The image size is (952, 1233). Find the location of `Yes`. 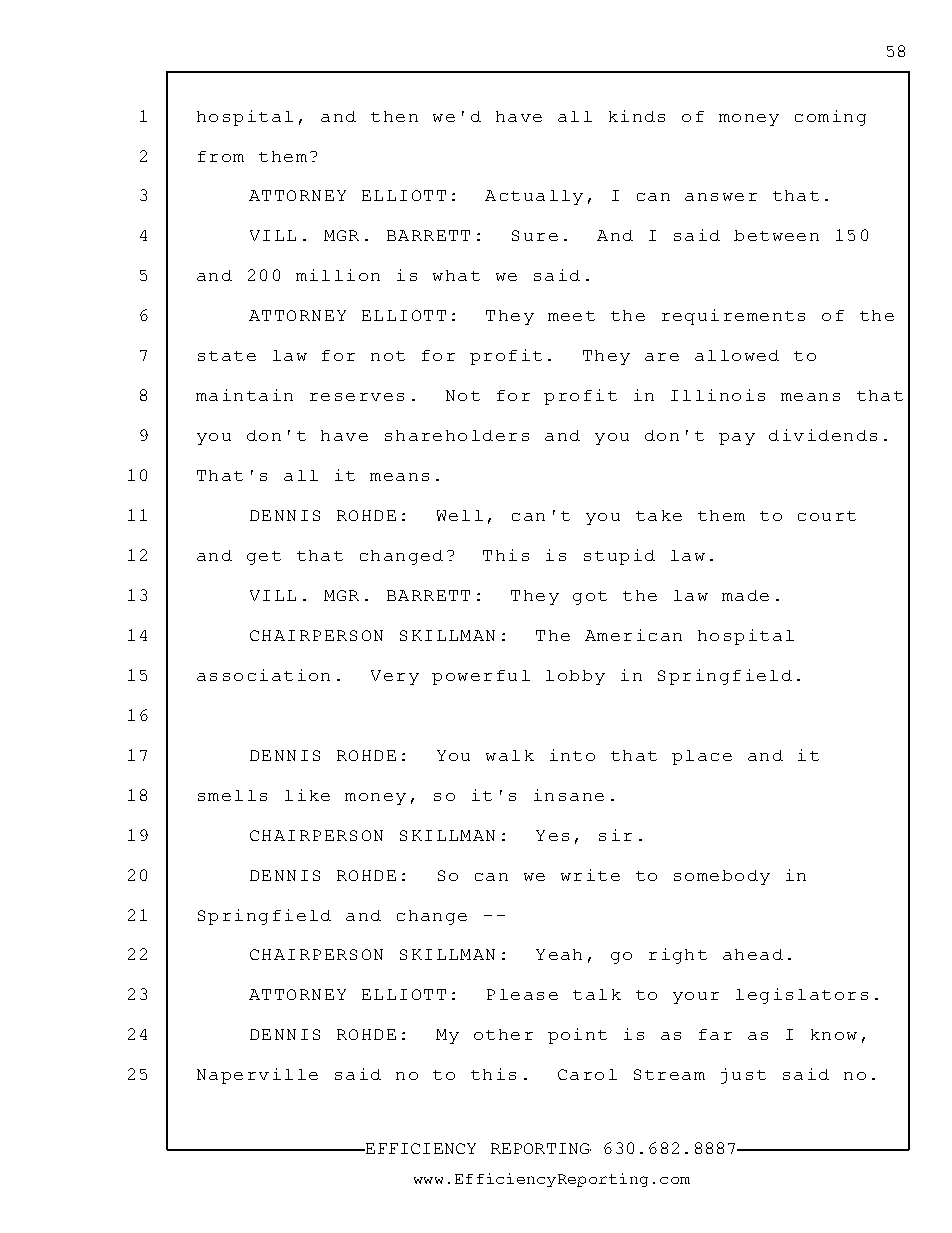

Yes is located at coordinates (552, 835).
